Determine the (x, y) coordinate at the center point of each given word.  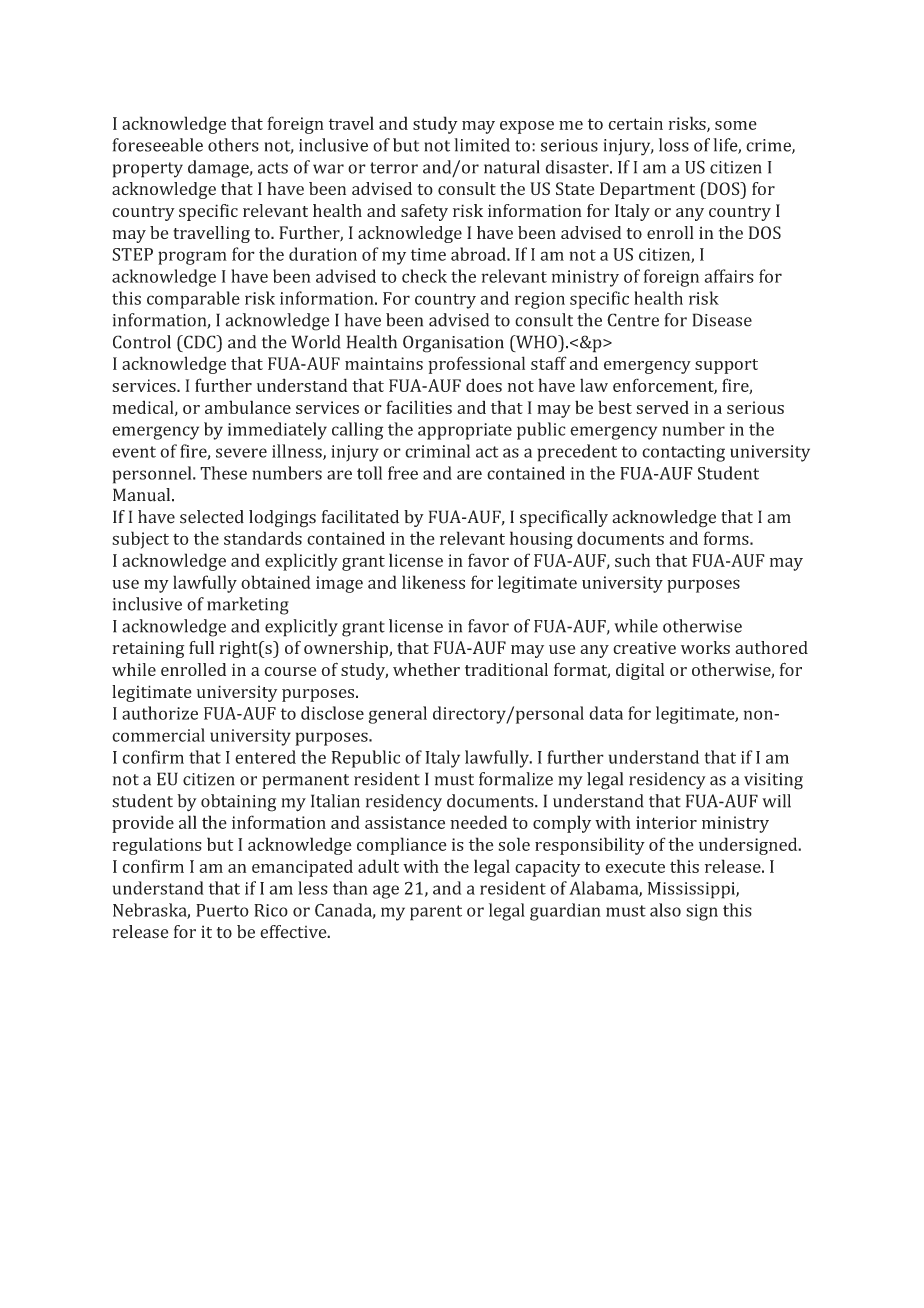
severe (241, 453)
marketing (248, 606)
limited (482, 145)
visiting (773, 781)
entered (265, 757)
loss (674, 145)
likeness (433, 582)
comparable (193, 300)
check (424, 276)
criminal (437, 451)
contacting (683, 453)
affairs (729, 276)
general (397, 715)
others (233, 145)
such (632, 560)
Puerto (222, 910)
